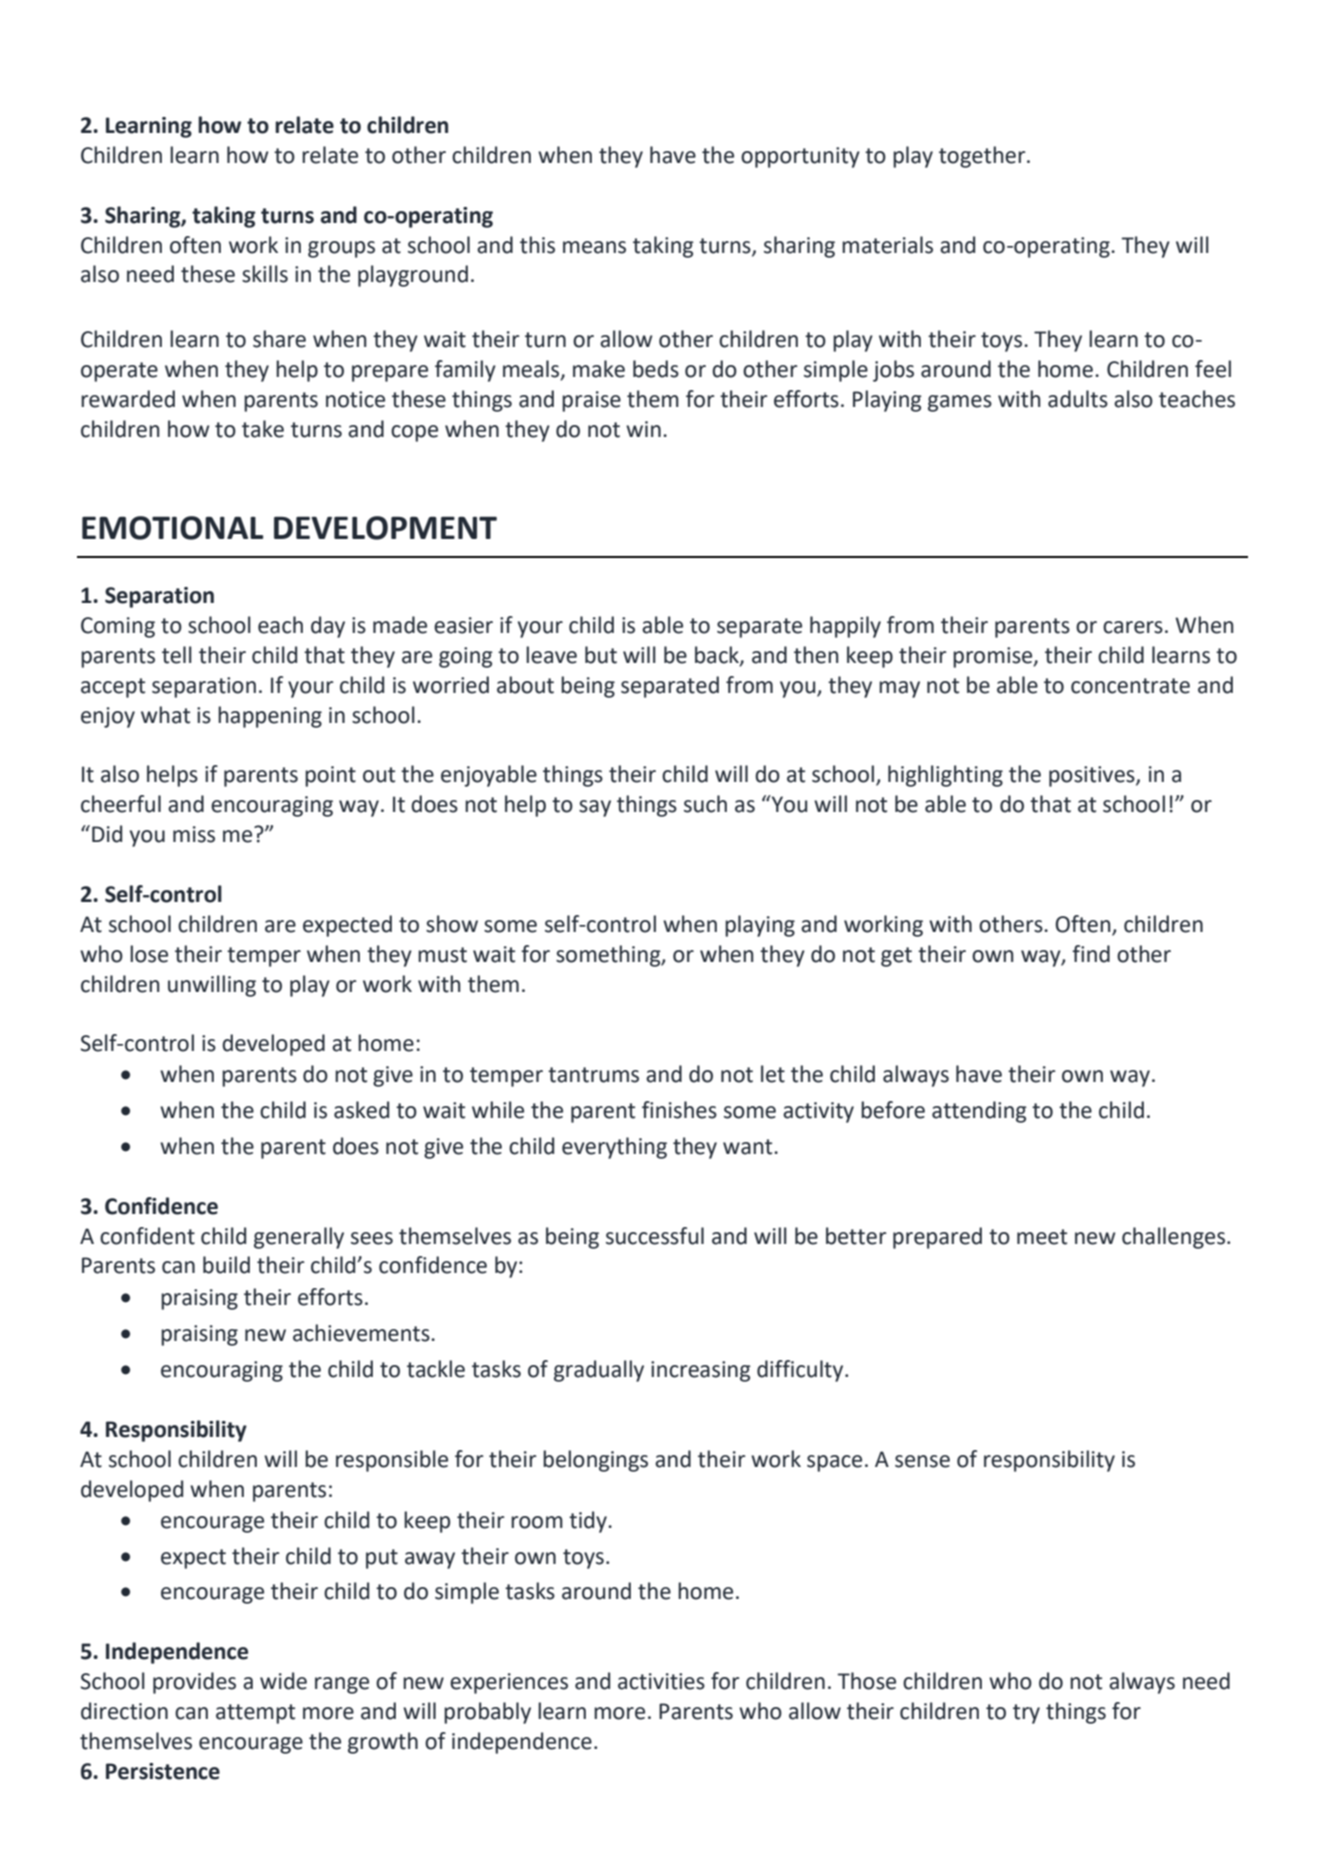 The image size is (1324, 1873). What do you see at coordinates (661, 1681) in the screenshot?
I see `activities` at bounding box center [661, 1681].
